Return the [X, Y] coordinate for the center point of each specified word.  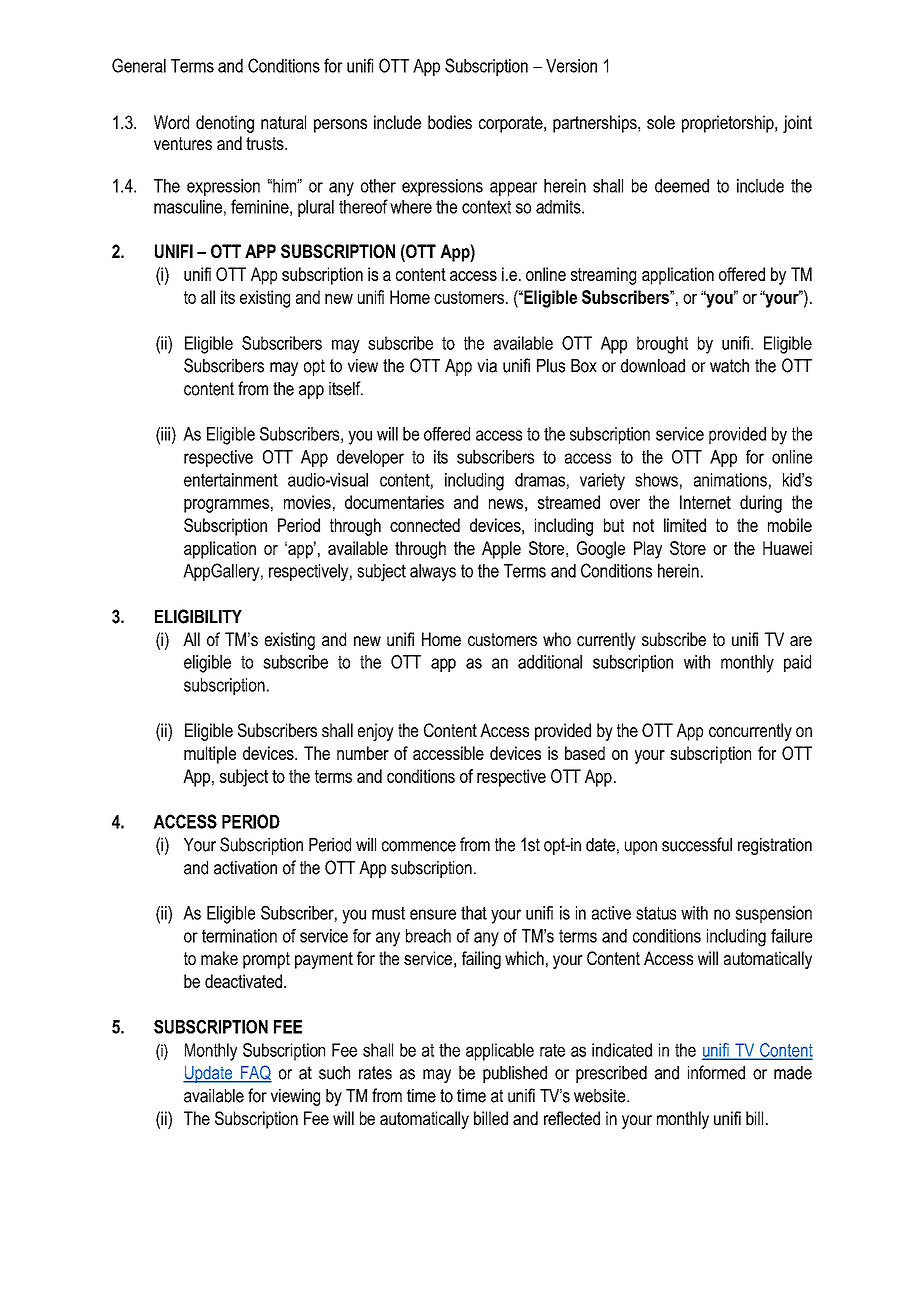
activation [245, 868]
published [515, 1074]
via [487, 366]
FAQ [255, 1074]
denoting [225, 124]
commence [419, 846]
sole [661, 122]
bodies [450, 122]
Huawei [787, 548]
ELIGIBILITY [198, 616]
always [433, 572]
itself [346, 388]
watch [729, 366]
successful [697, 844]
